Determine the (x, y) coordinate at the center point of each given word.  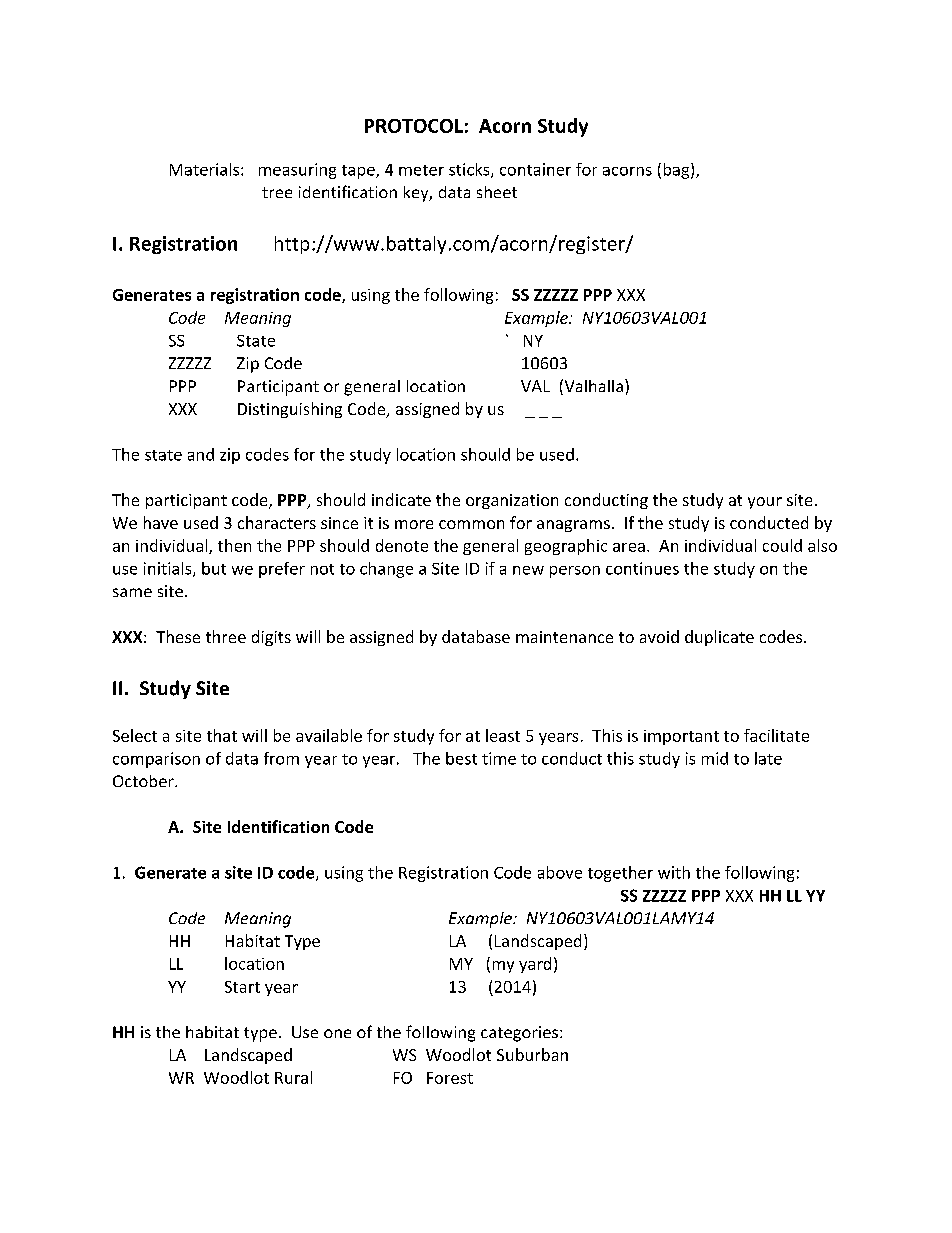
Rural (293, 1077)
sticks (470, 170)
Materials (206, 169)
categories (521, 1034)
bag (678, 171)
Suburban (532, 1054)
